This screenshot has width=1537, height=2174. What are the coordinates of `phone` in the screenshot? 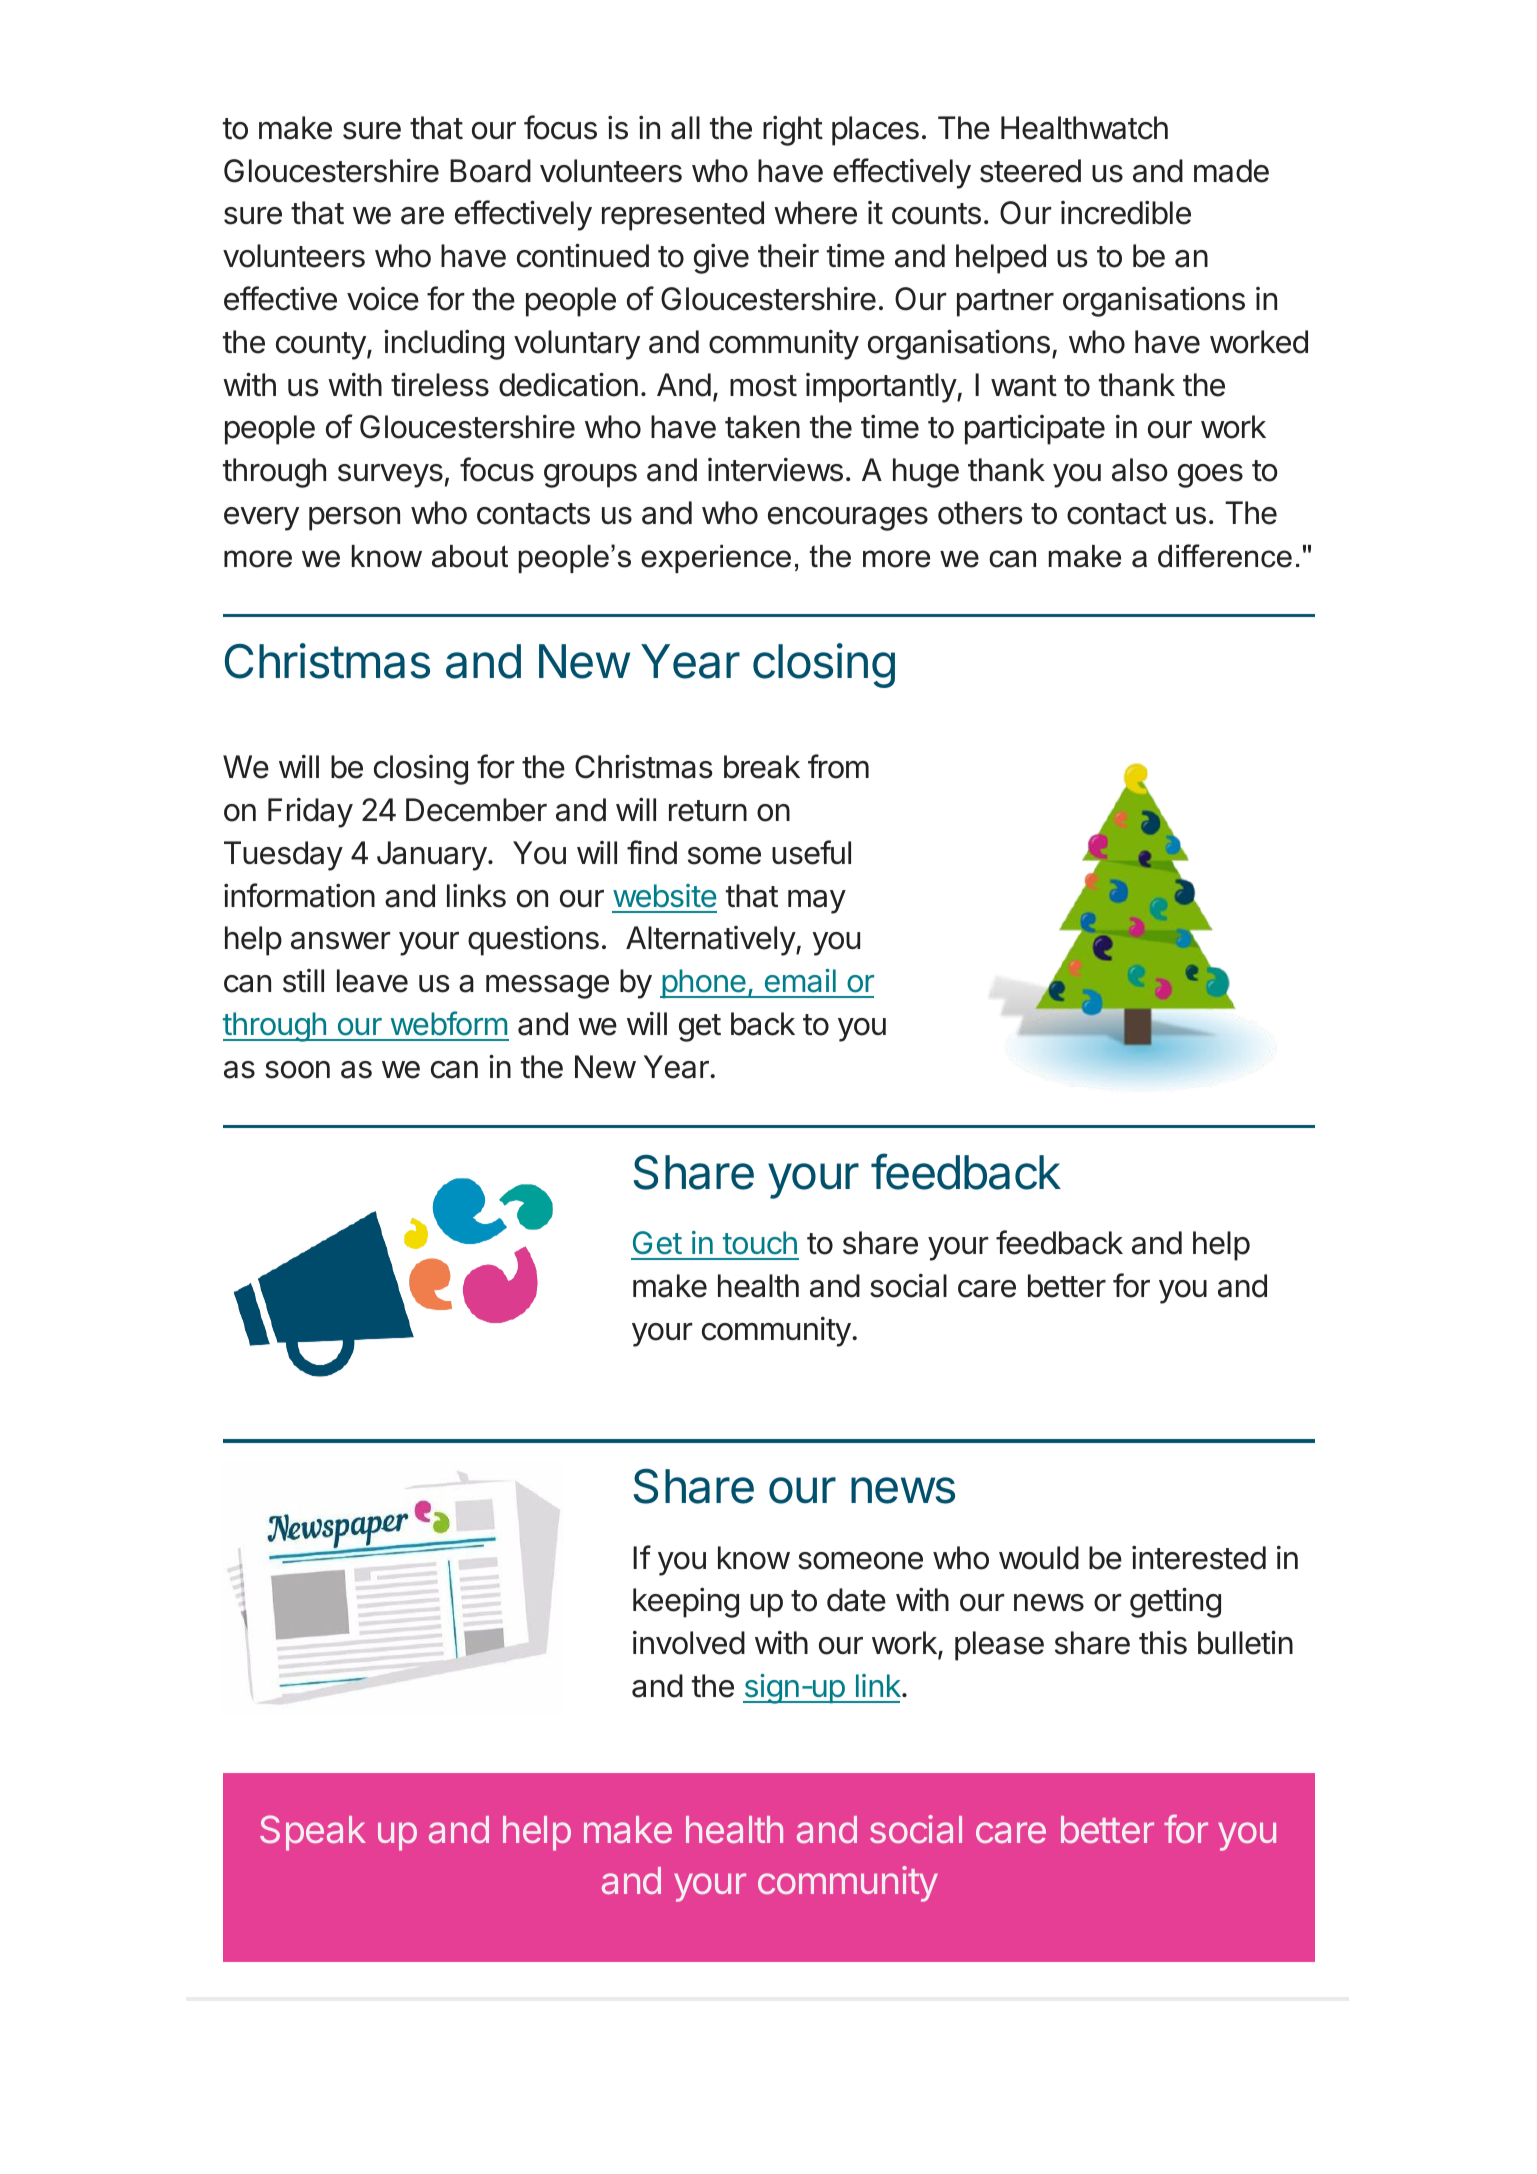 It's located at (704, 984).
